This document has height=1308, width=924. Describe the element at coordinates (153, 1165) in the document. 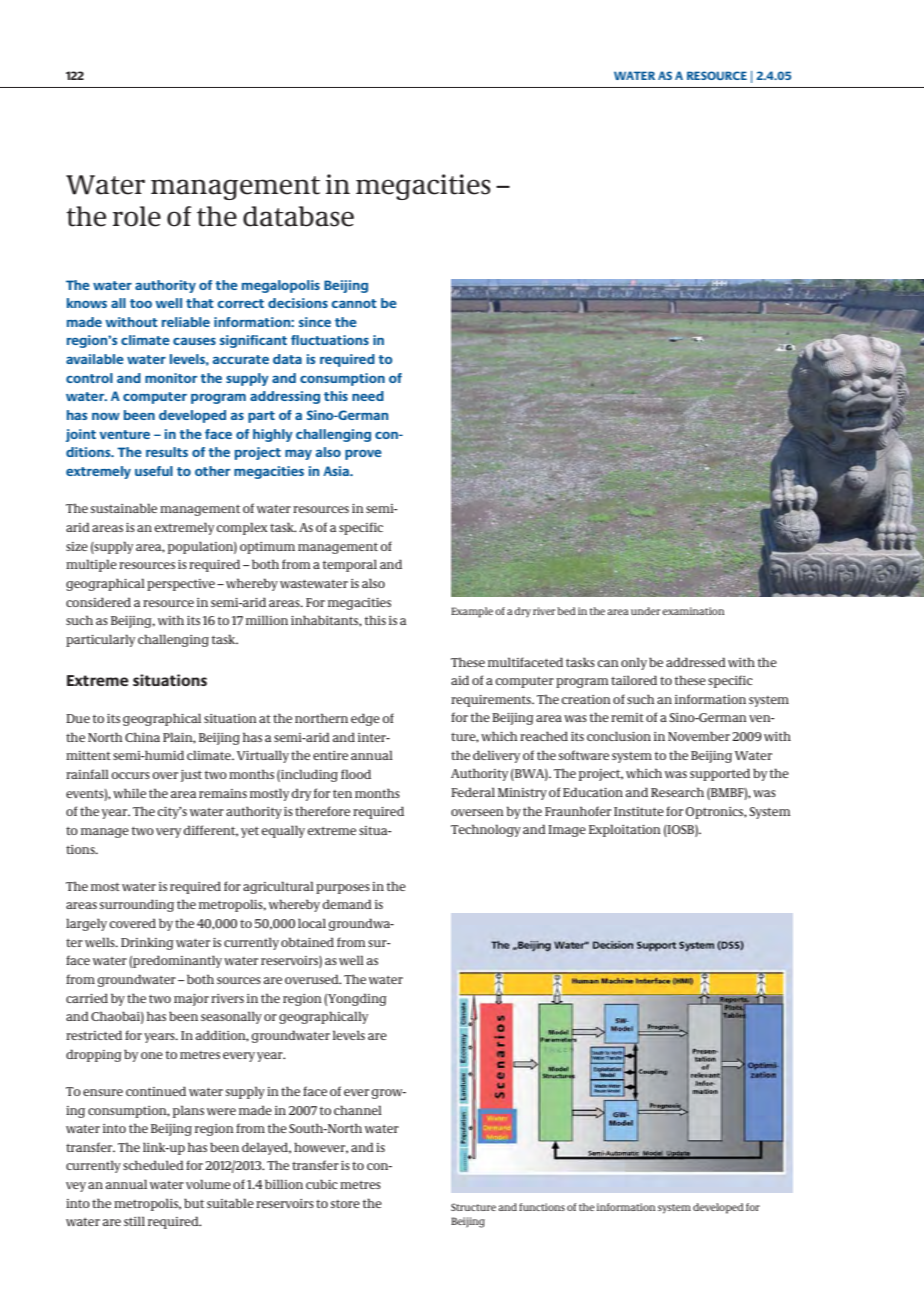

I see `scheduled` at that location.
